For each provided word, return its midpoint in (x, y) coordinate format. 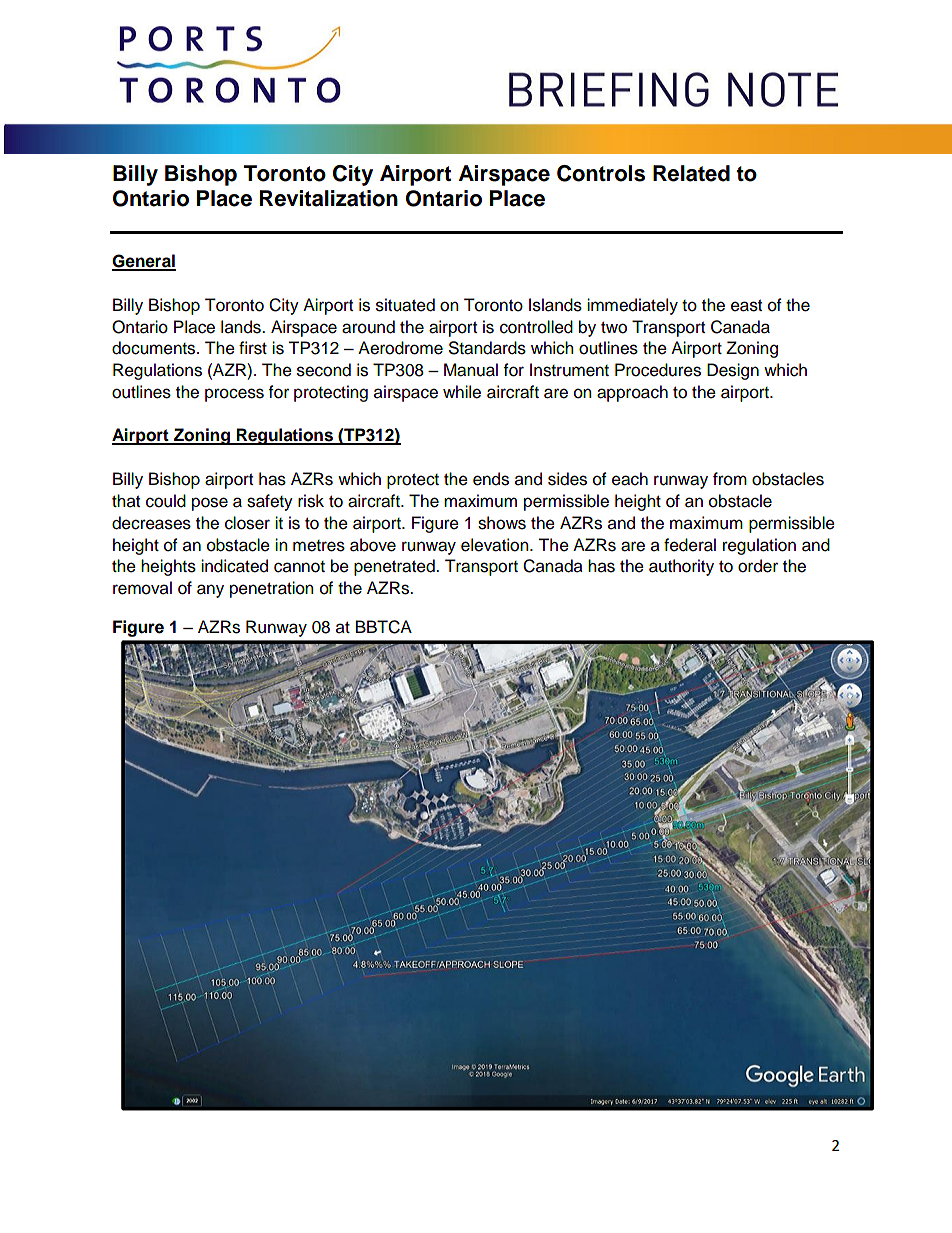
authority (681, 567)
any (210, 591)
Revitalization (329, 198)
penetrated (395, 567)
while (462, 392)
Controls (601, 173)
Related (691, 173)
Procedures (658, 370)
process (234, 395)
